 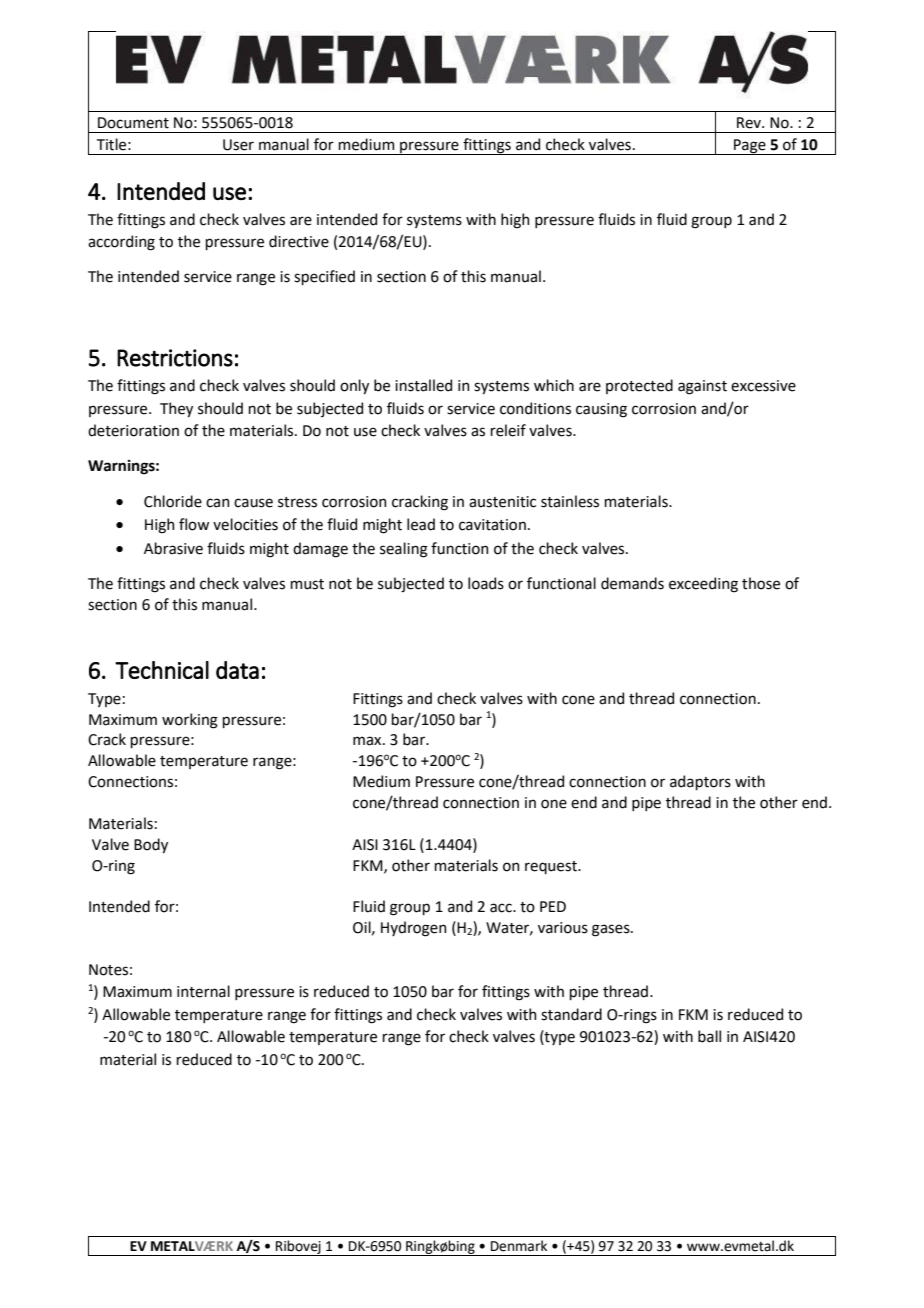 What do you see at coordinates (203, 991) in the document?
I see `internal` at bounding box center [203, 991].
